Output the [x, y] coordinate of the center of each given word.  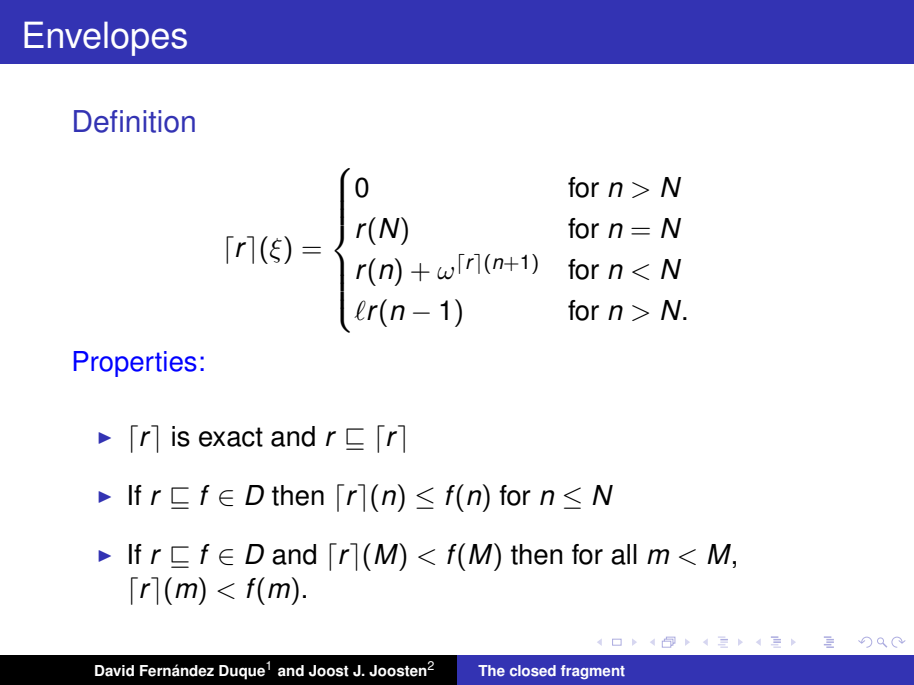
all [624, 554]
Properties [135, 364]
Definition [134, 121]
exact [231, 437]
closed [533, 671]
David [114, 671]
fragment [593, 672]
